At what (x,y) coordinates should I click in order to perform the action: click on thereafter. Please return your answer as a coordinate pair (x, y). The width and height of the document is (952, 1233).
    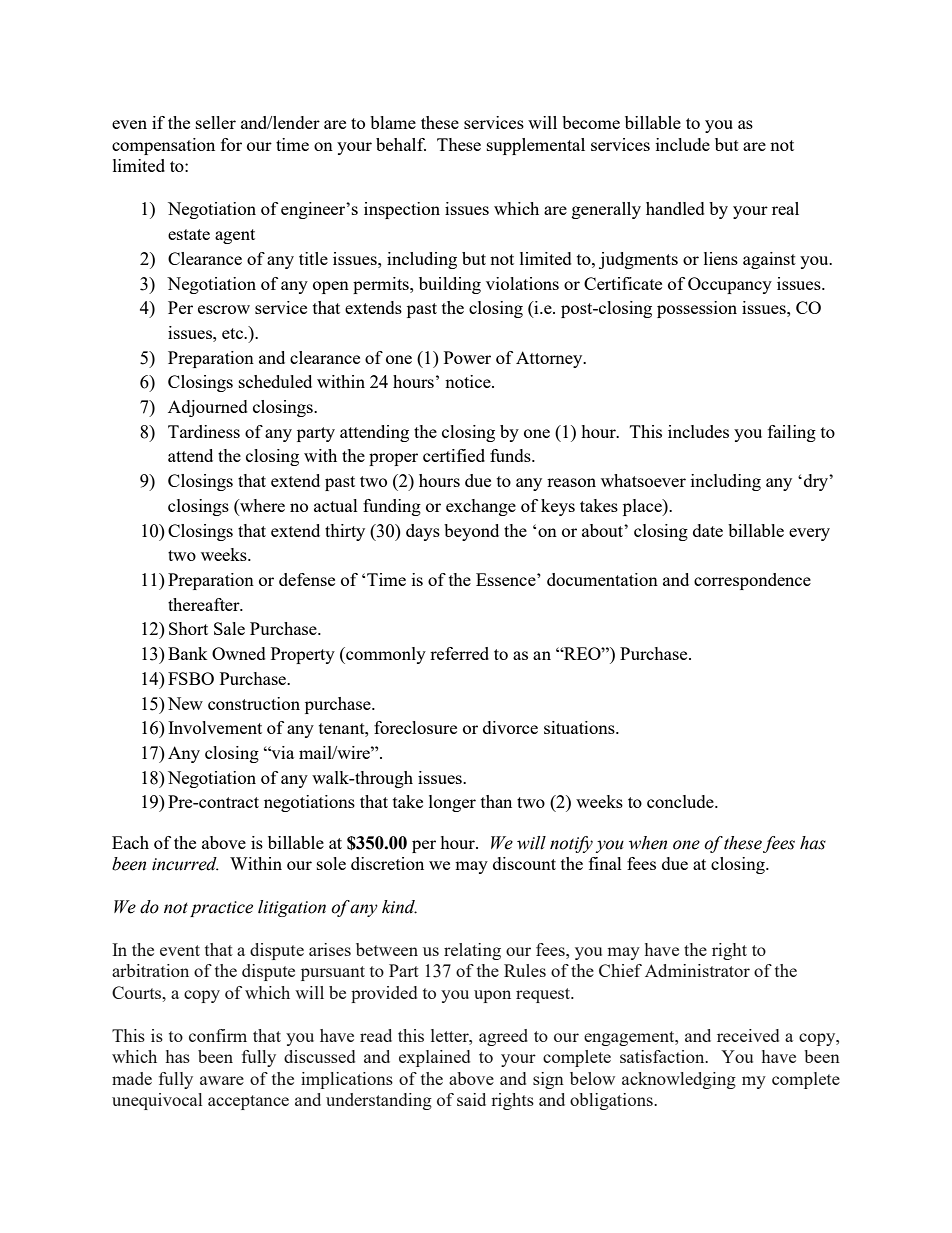
    Looking at the image, I should click on (205, 604).
